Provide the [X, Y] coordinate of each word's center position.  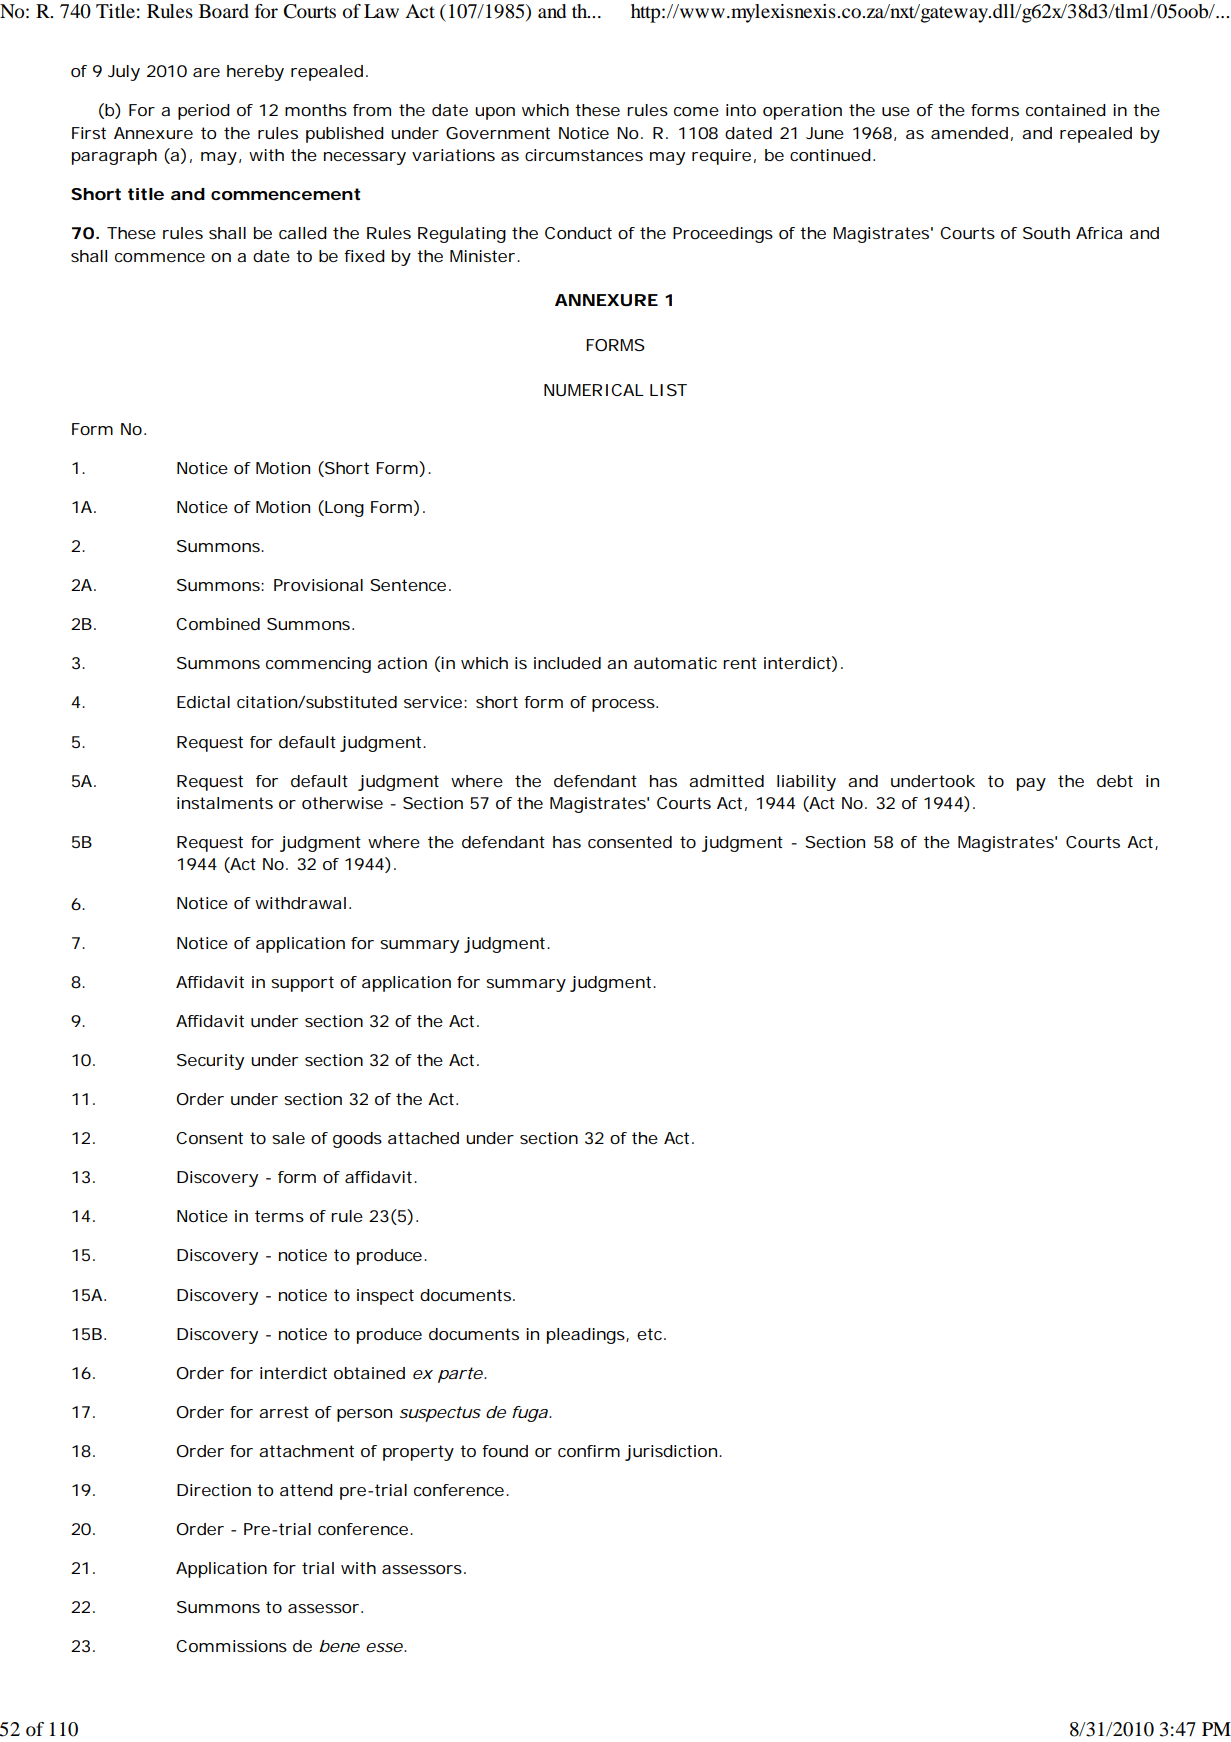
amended [969, 133]
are [206, 72]
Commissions [231, 1646]
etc [651, 1334]
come [696, 111]
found [505, 1451]
